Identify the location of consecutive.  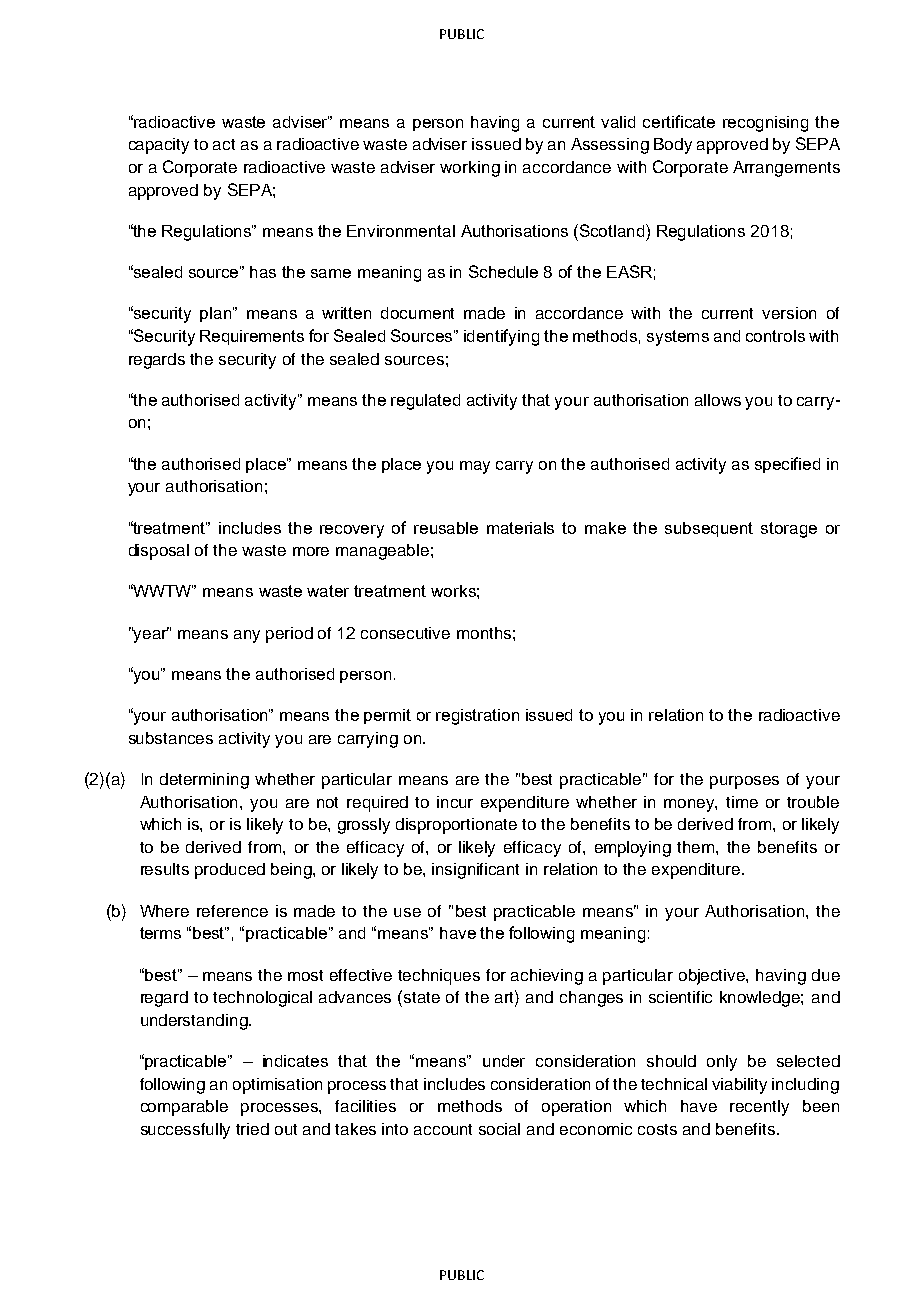
(405, 633).
